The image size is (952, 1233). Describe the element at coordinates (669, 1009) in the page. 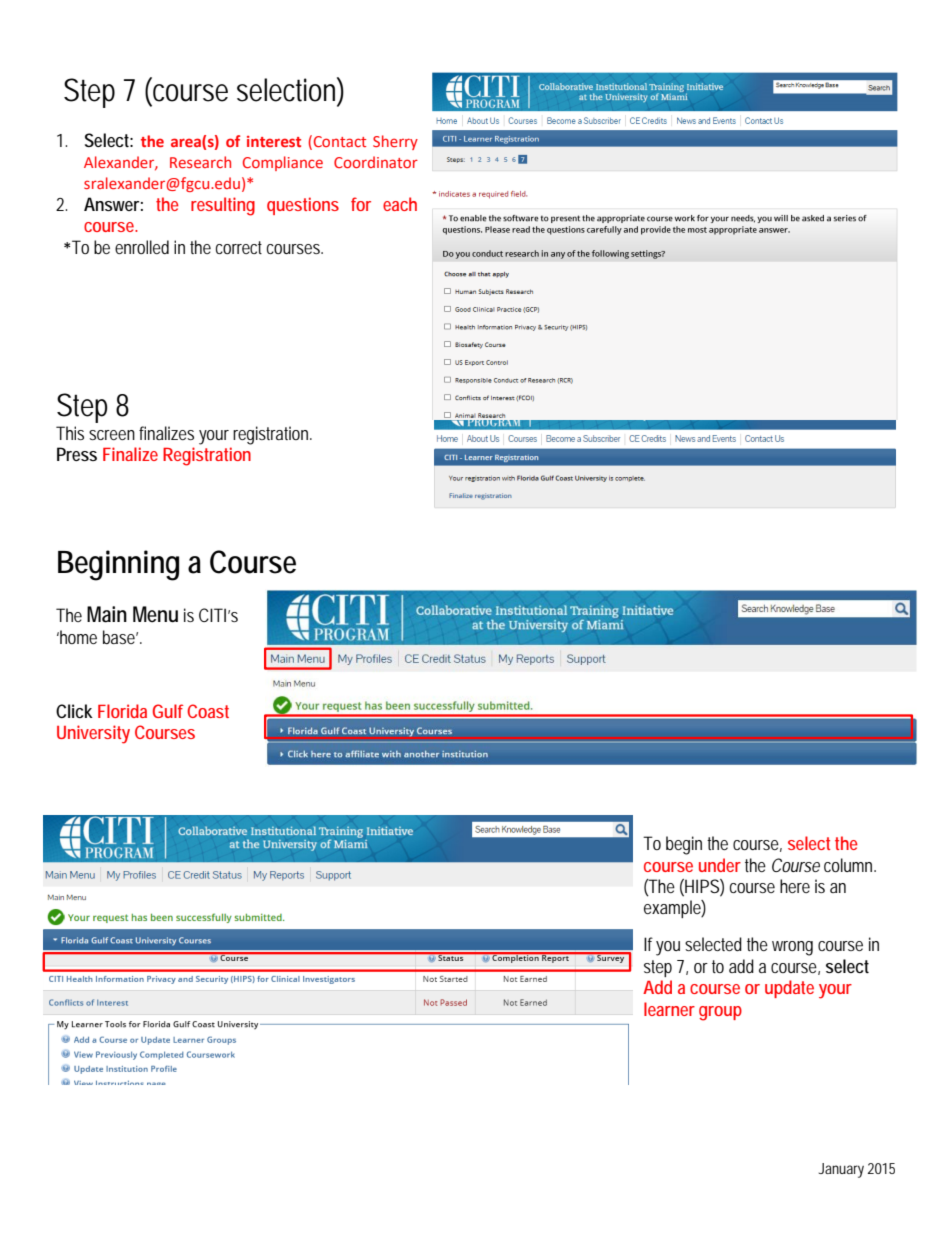

I see `learner` at that location.
